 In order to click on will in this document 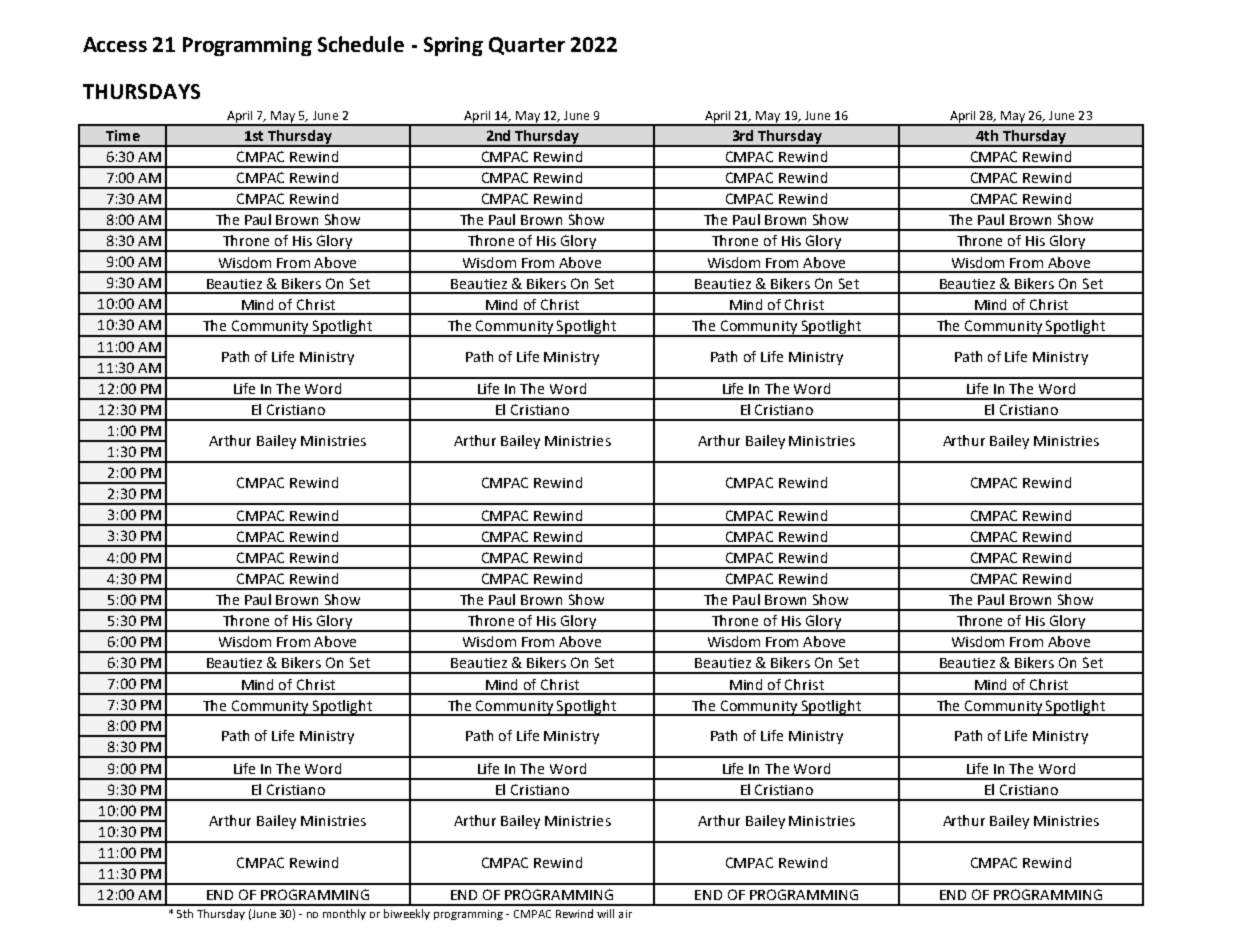, I will do `click(605, 913)`.
